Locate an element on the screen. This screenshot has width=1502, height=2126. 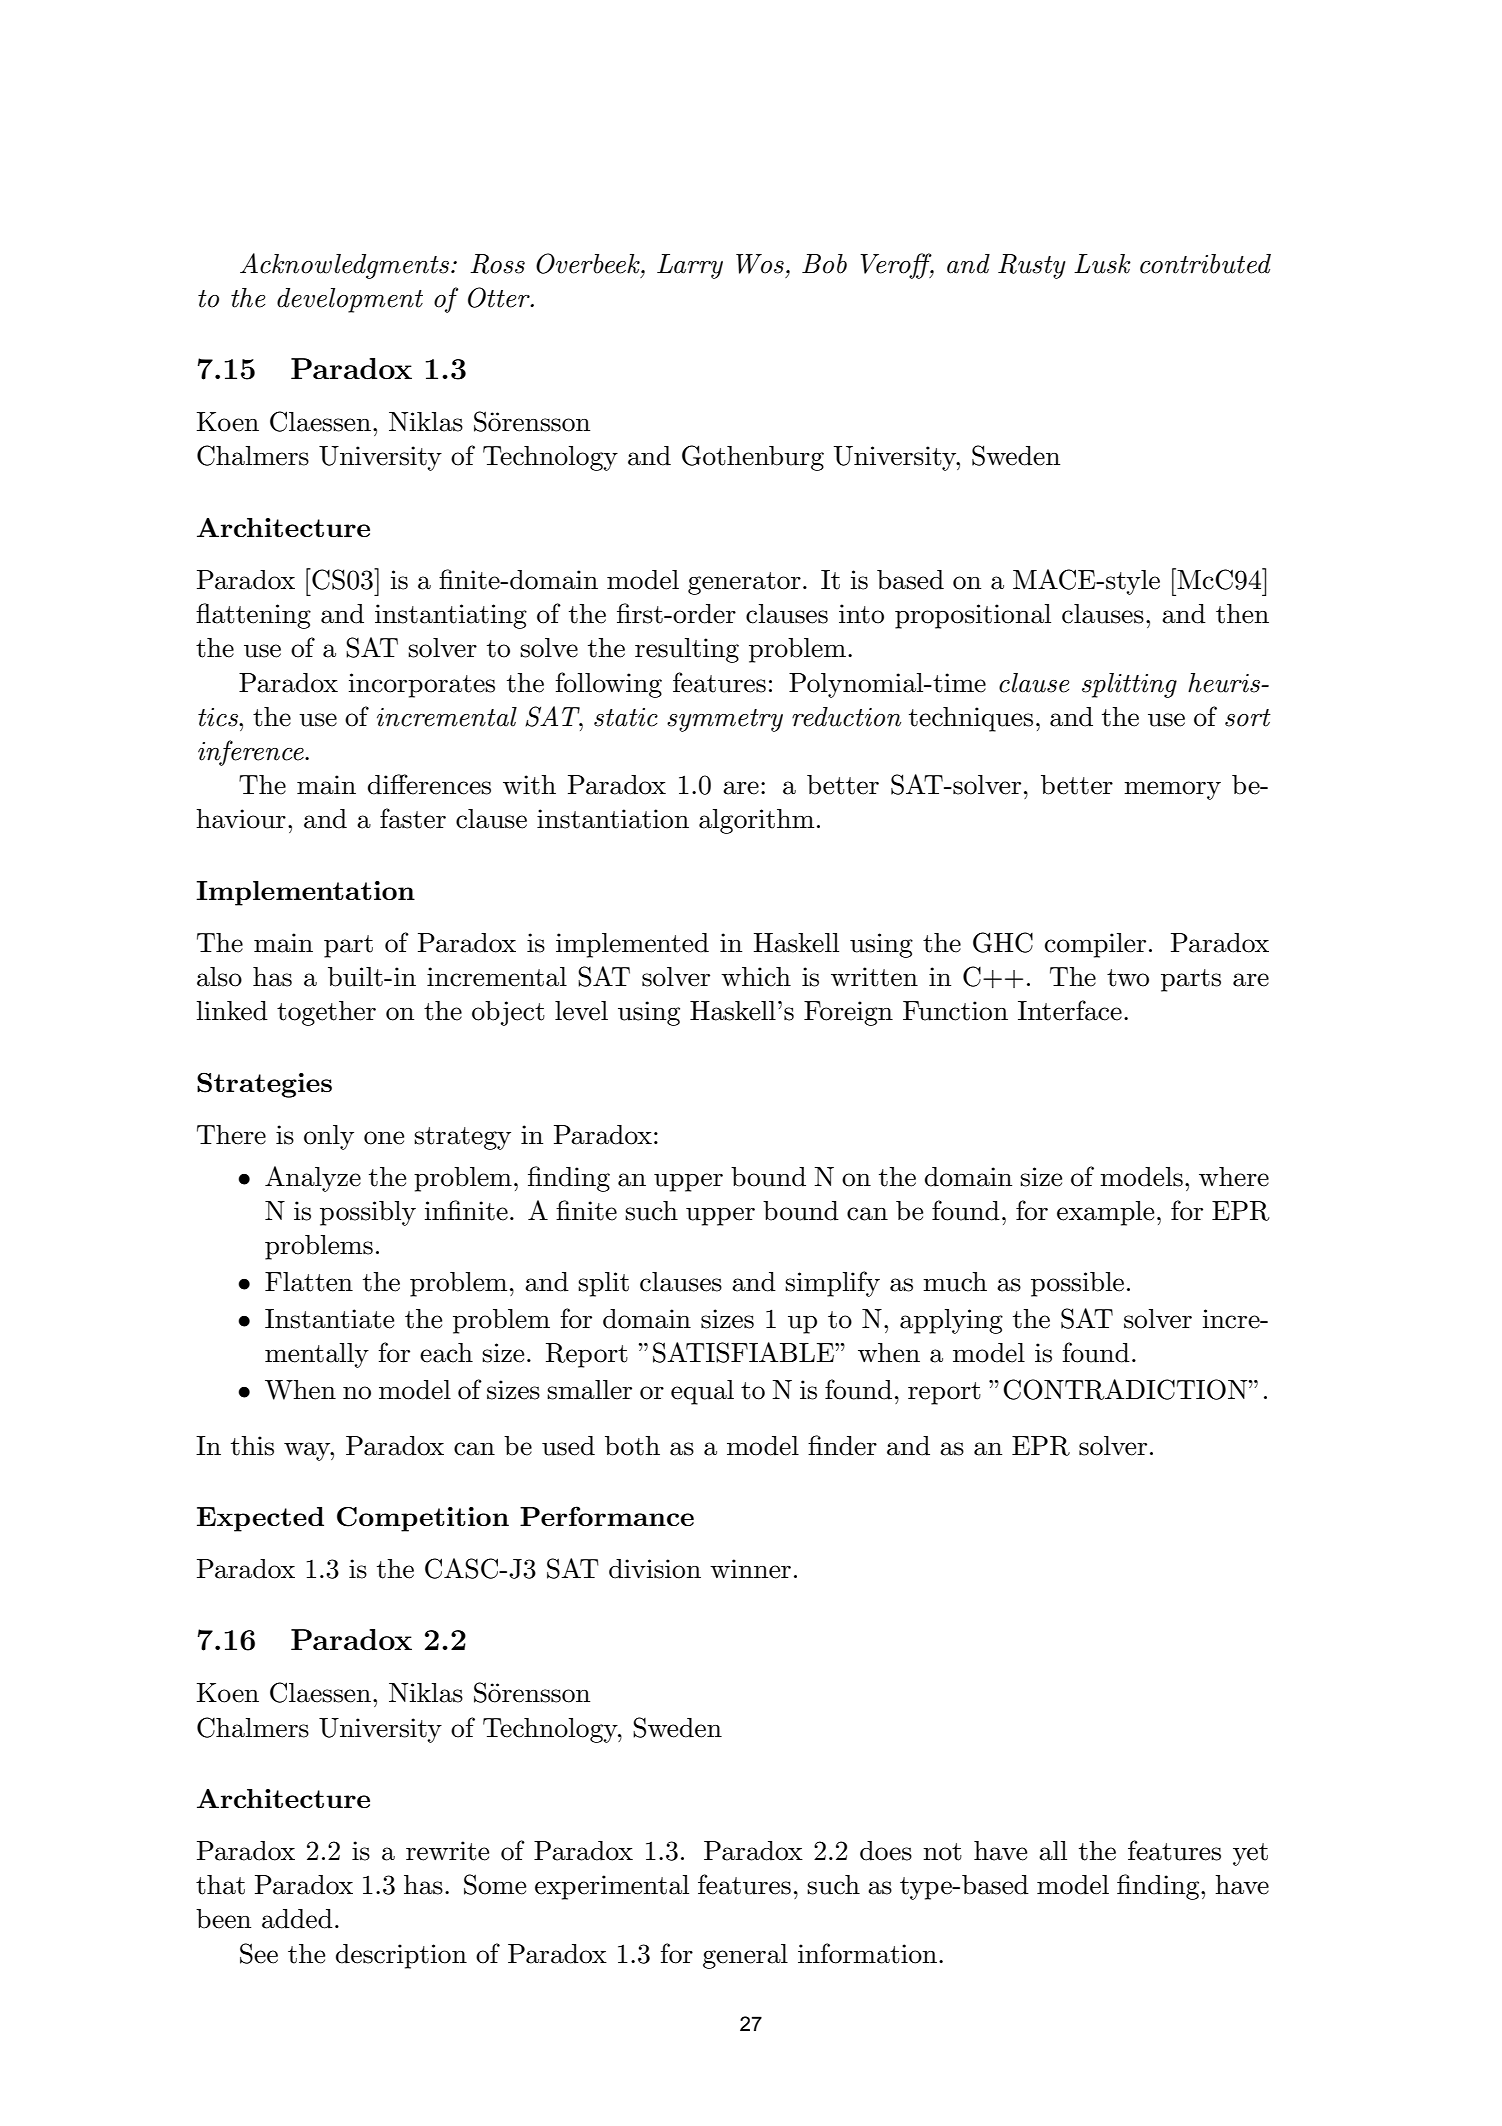
development is located at coordinates (350, 300).
